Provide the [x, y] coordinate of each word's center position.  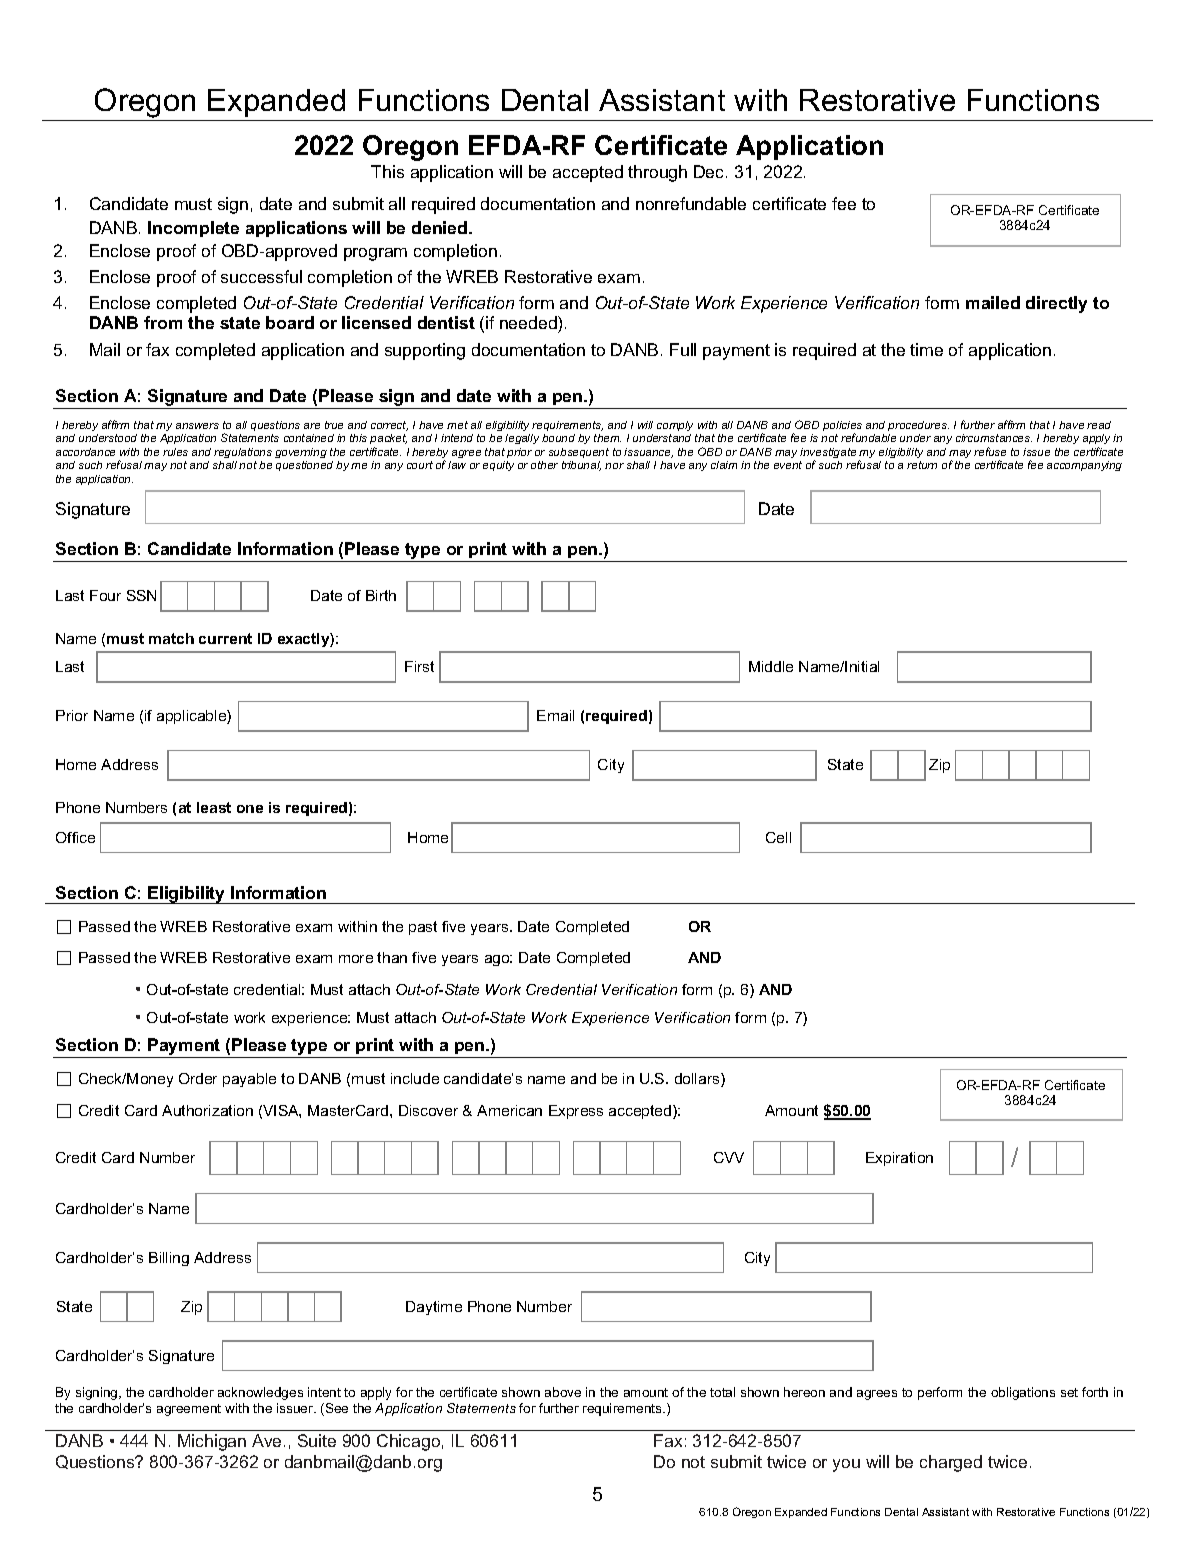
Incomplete [193, 229]
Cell [778, 837]
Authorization [207, 1110]
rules [175, 452]
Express [576, 1112]
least [214, 807]
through [657, 173]
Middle [771, 666]
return [922, 465]
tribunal [581, 466]
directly [1056, 304]
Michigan [212, 1442]
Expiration [899, 1159]
